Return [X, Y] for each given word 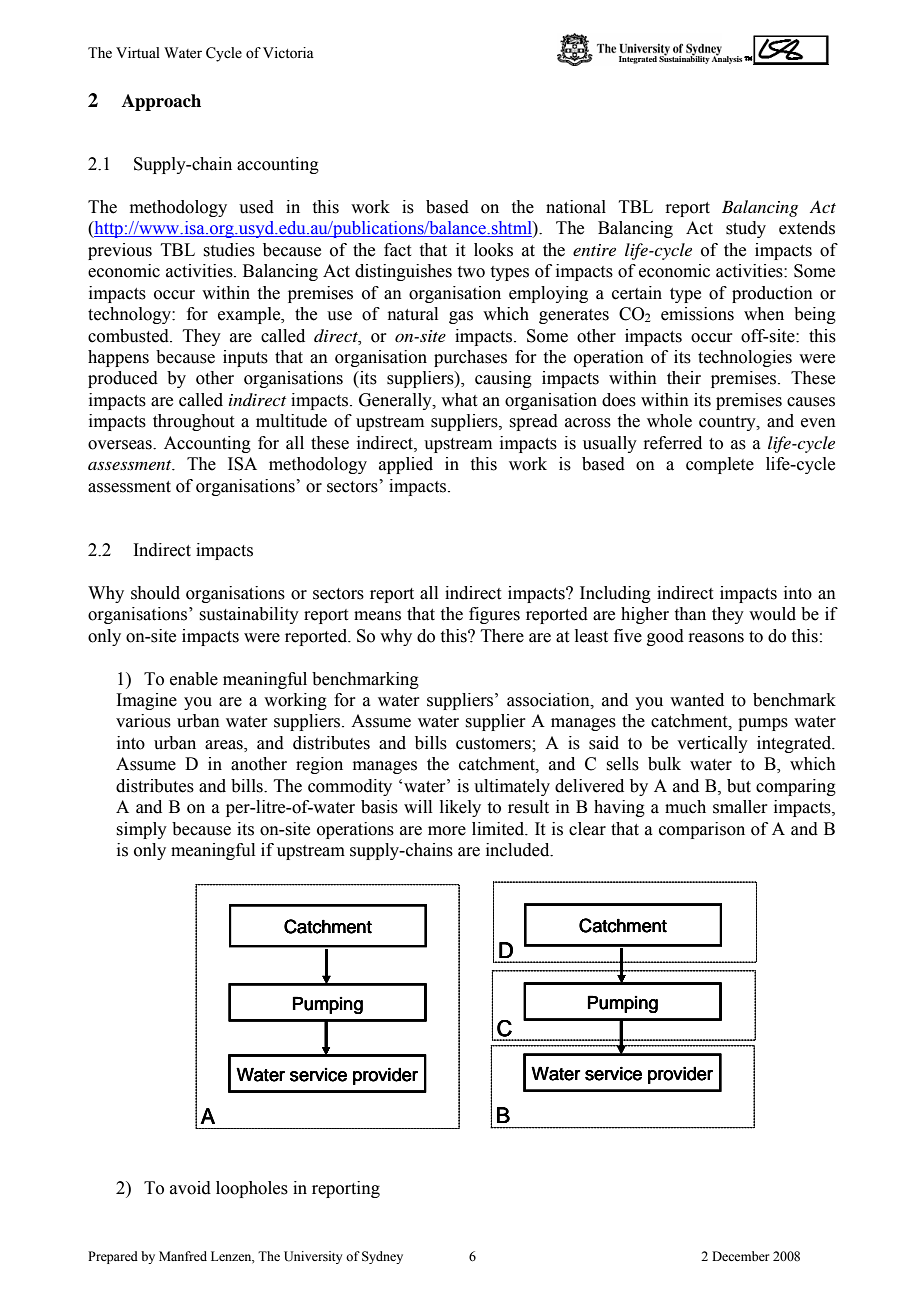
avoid [190, 1188]
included [519, 850]
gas [461, 317]
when [764, 314]
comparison [702, 830]
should [155, 593]
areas [225, 746]
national [576, 207]
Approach [161, 102]
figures [494, 615]
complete [720, 465]
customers [494, 744]
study [746, 229]
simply [141, 830]
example [250, 315]
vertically [712, 744]
